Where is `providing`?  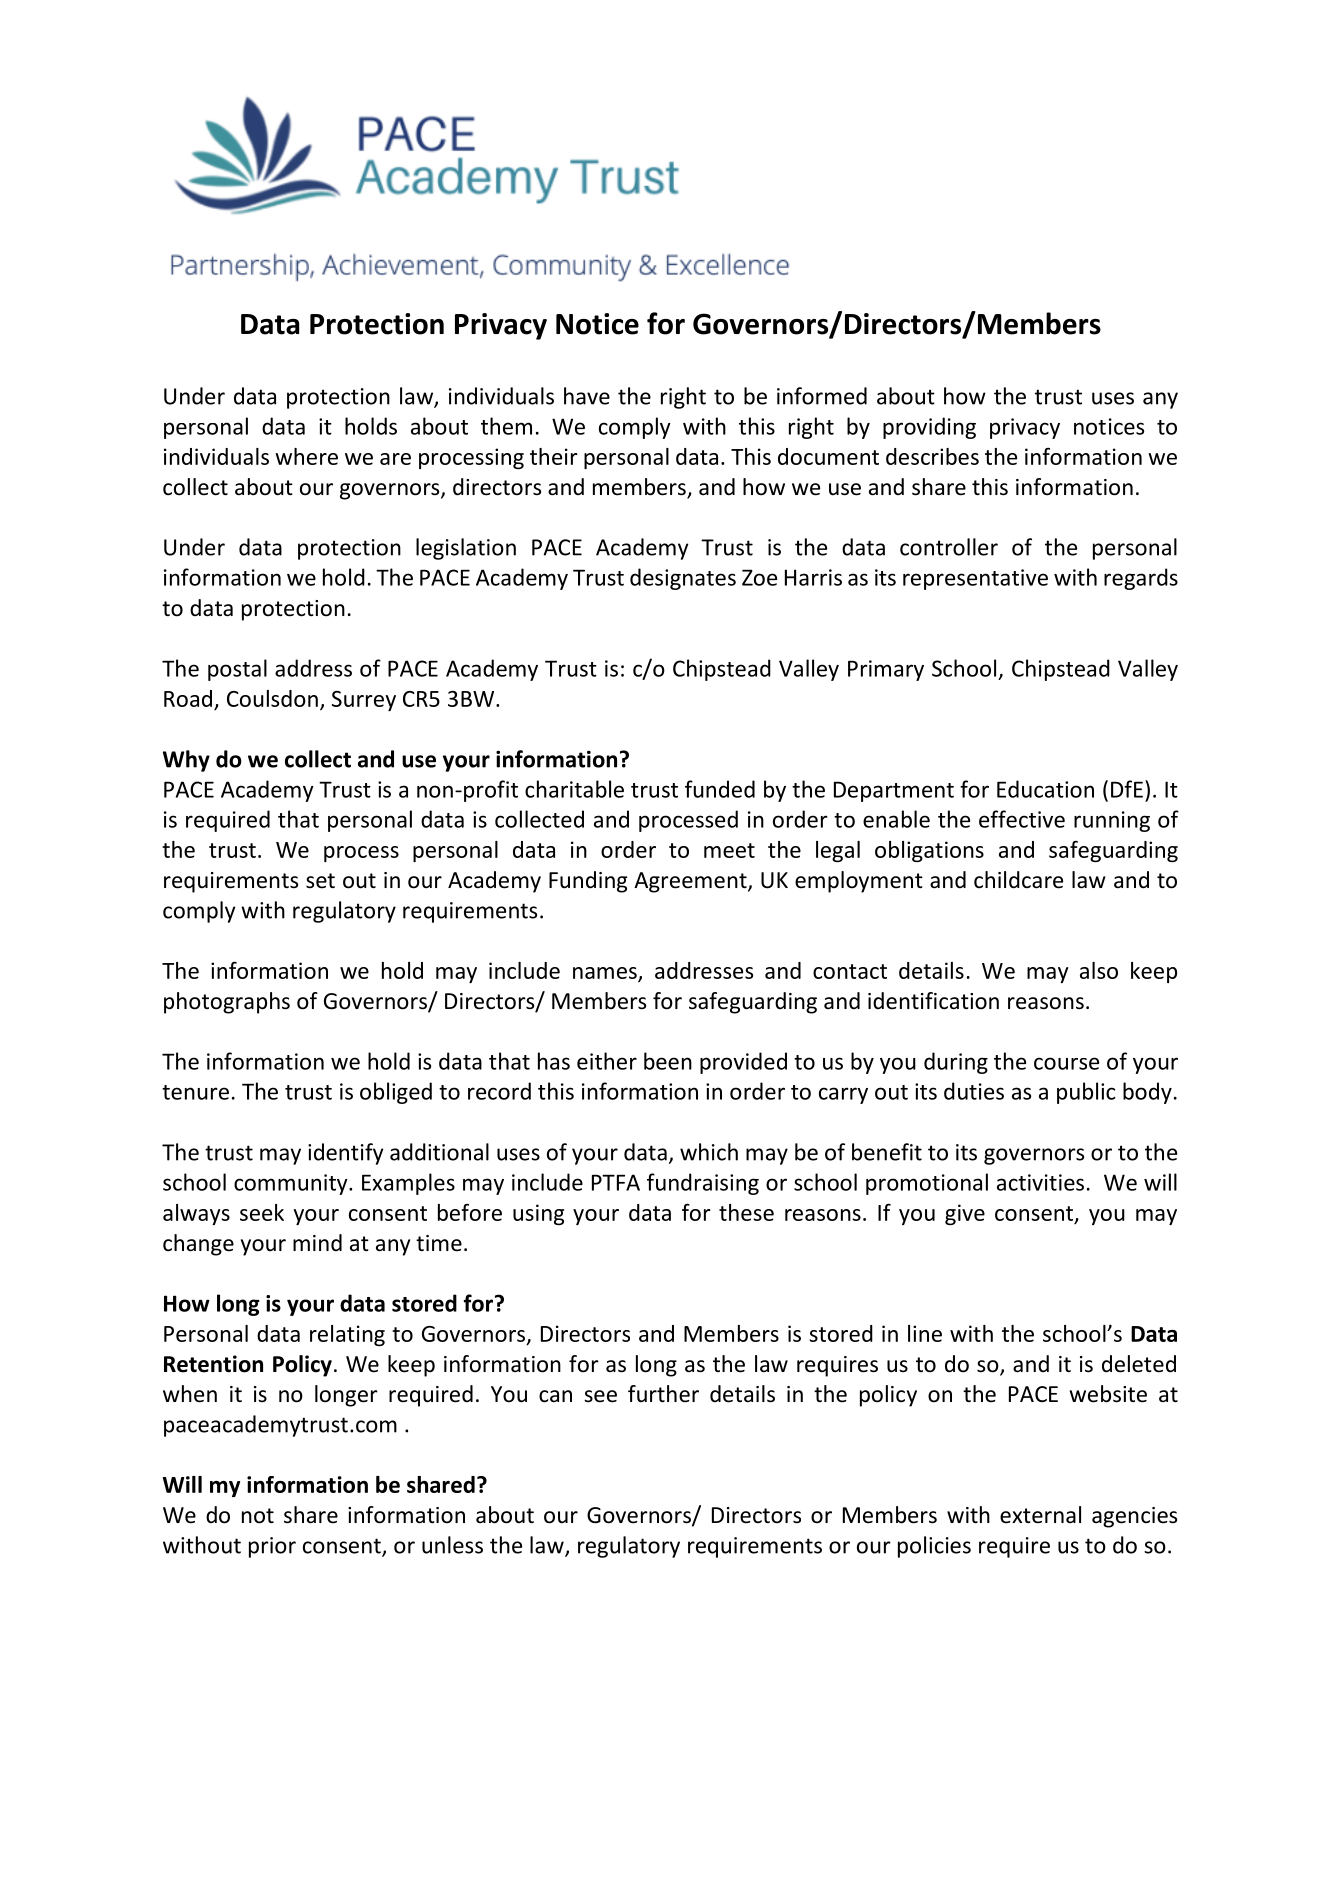 providing is located at coordinates (929, 428).
